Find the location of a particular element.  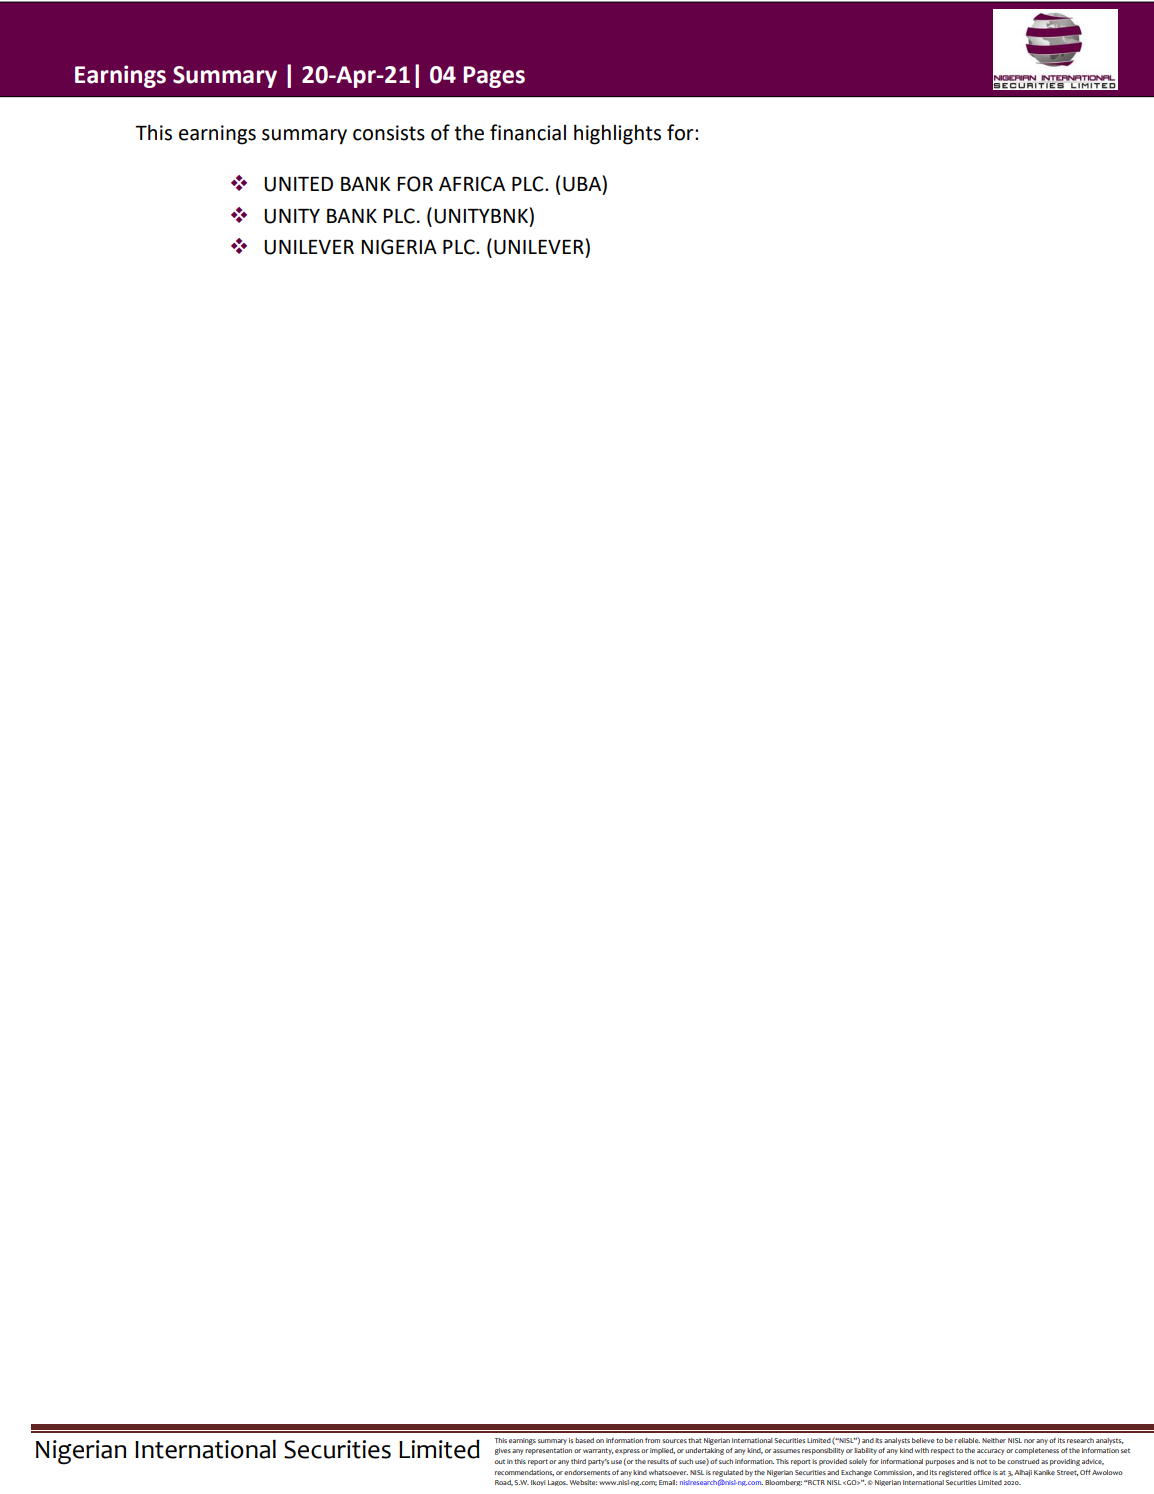

from is located at coordinates (652, 1440).
